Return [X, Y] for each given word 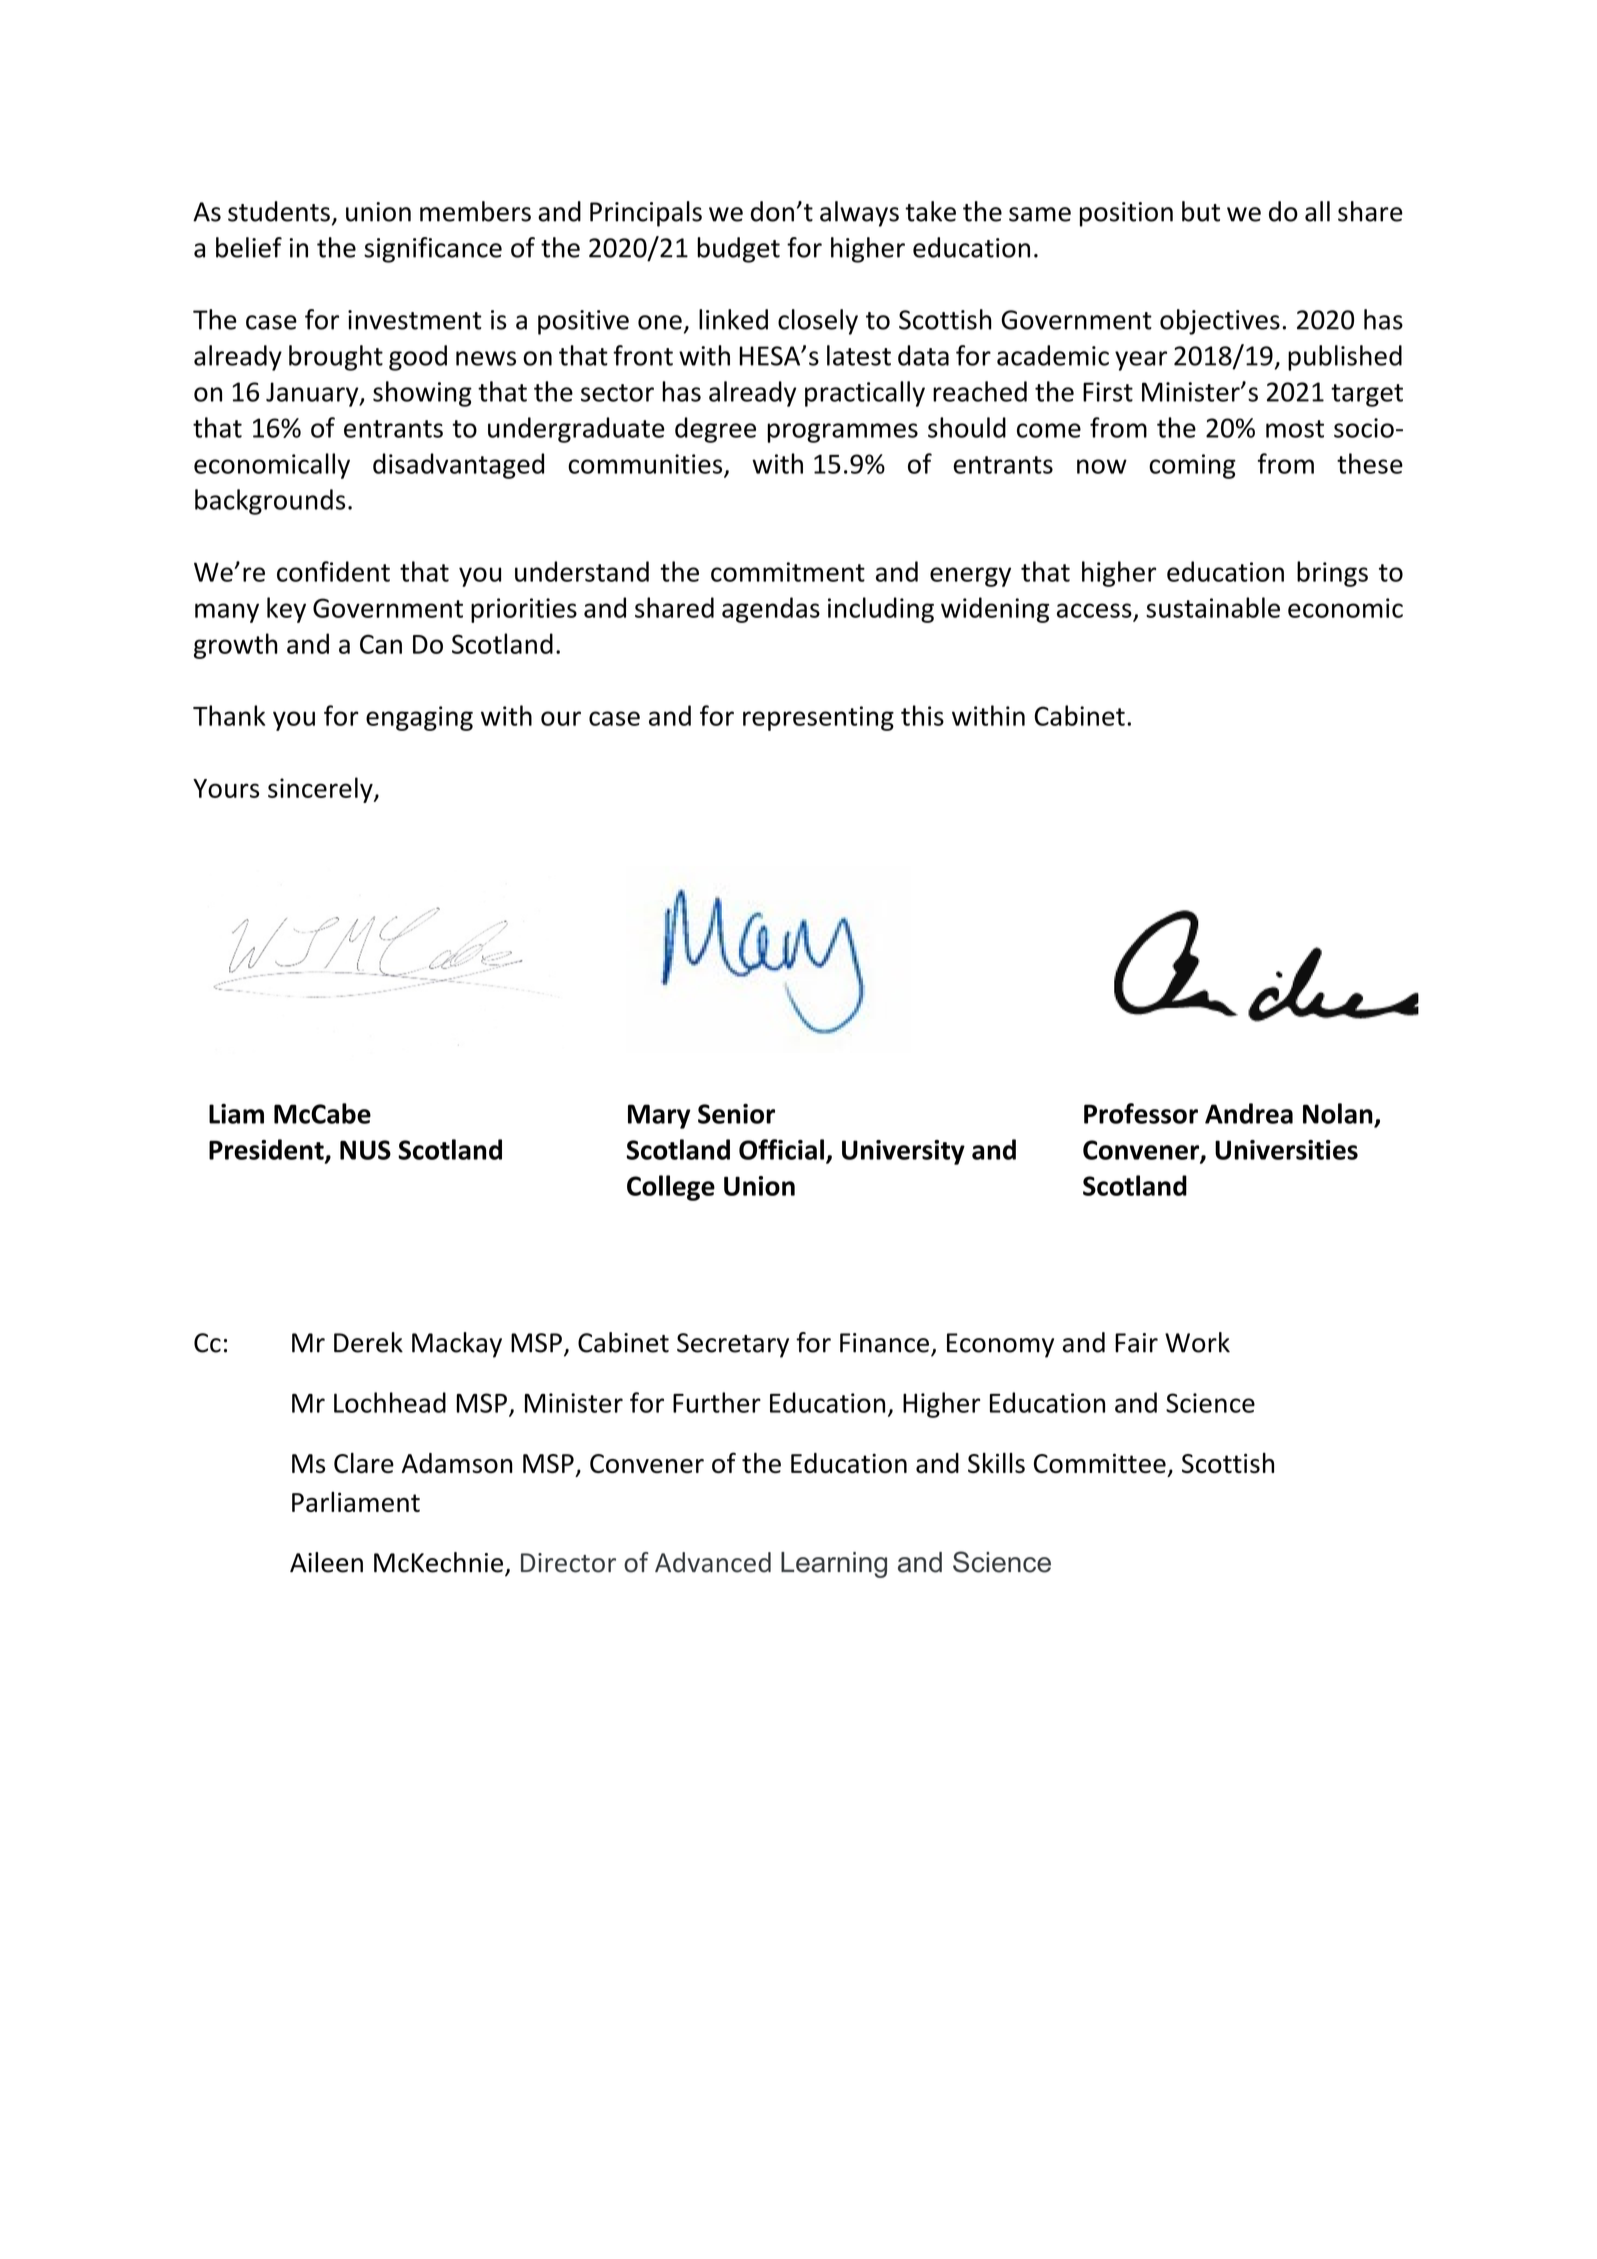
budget [738, 250]
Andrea [1249, 1113]
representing [818, 718]
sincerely [321, 790]
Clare [364, 1463]
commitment [788, 572]
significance [433, 250]
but [1201, 211]
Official [781, 1149]
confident [333, 571]
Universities [1286, 1150]
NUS [365, 1150]
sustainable [1213, 607]
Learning [834, 1565]
